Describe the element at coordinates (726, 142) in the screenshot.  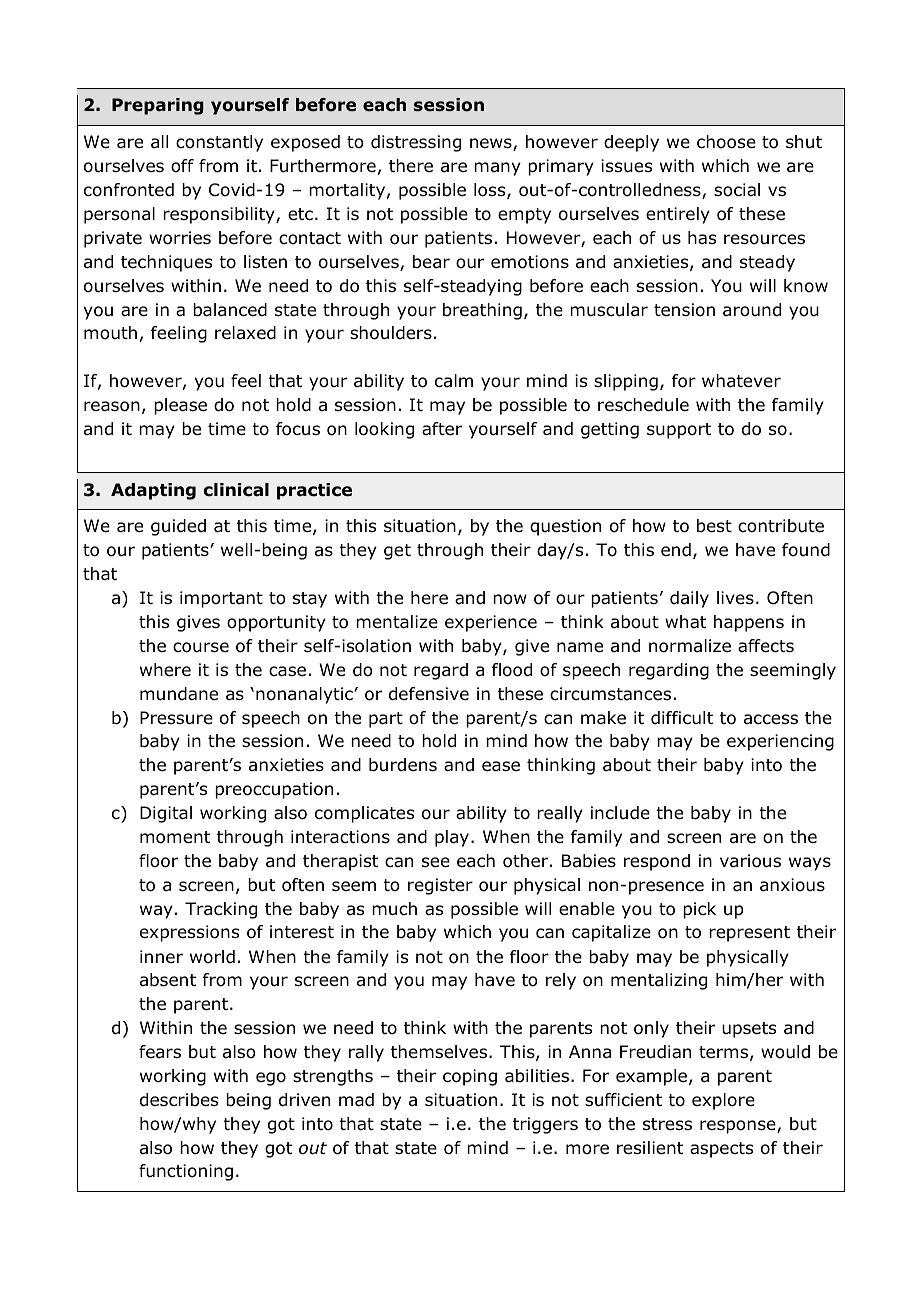
I see `choose` at that location.
